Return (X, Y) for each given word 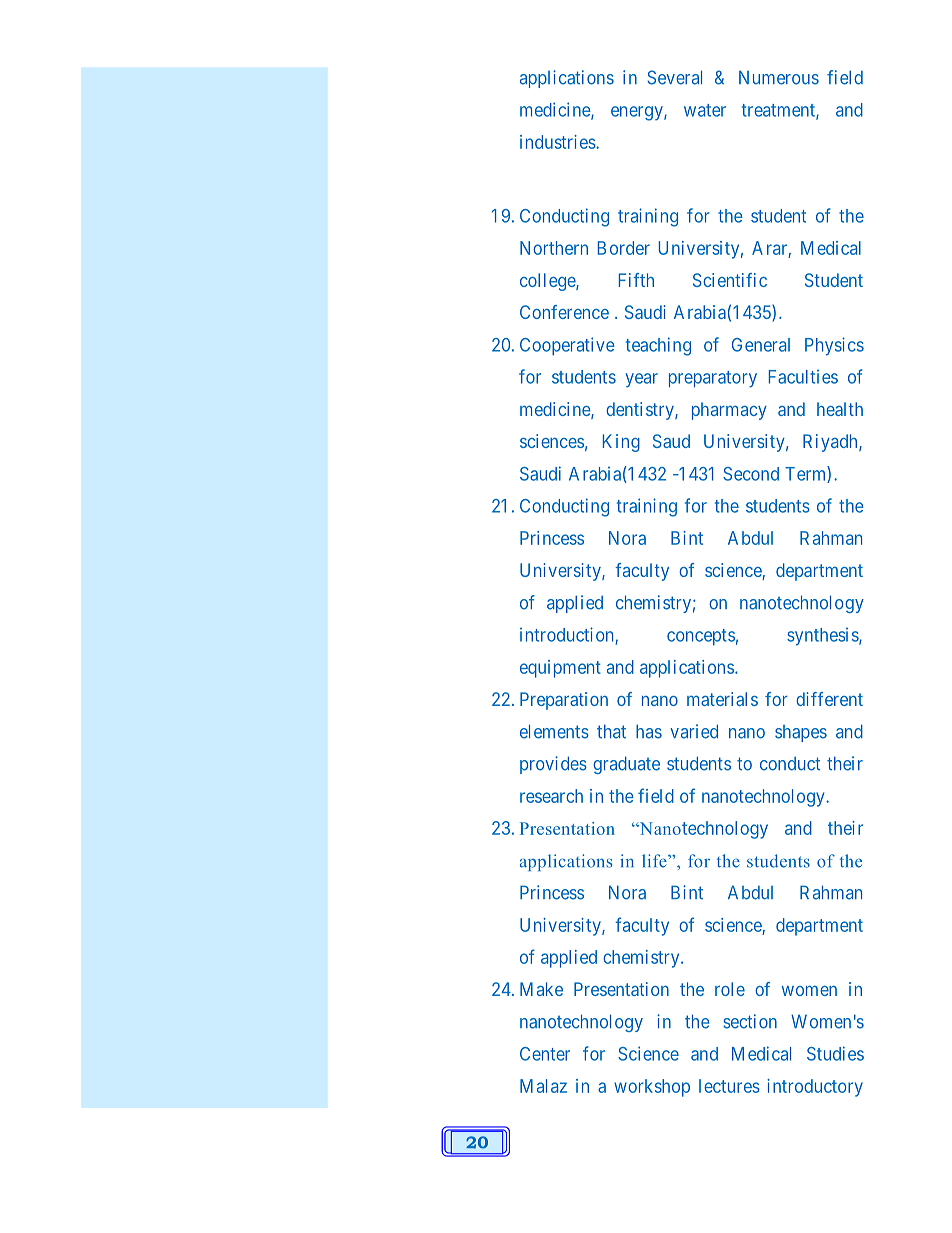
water (705, 110)
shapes (801, 733)
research (551, 796)
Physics (834, 346)
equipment (560, 669)
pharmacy (729, 411)
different (829, 699)
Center (545, 1054)
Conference (564, 312)
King (621, 443)
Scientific (730, 280)
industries (558, 142)
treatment (779, 111)
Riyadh (831, 443)
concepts (701, 637)
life (655, 861)
